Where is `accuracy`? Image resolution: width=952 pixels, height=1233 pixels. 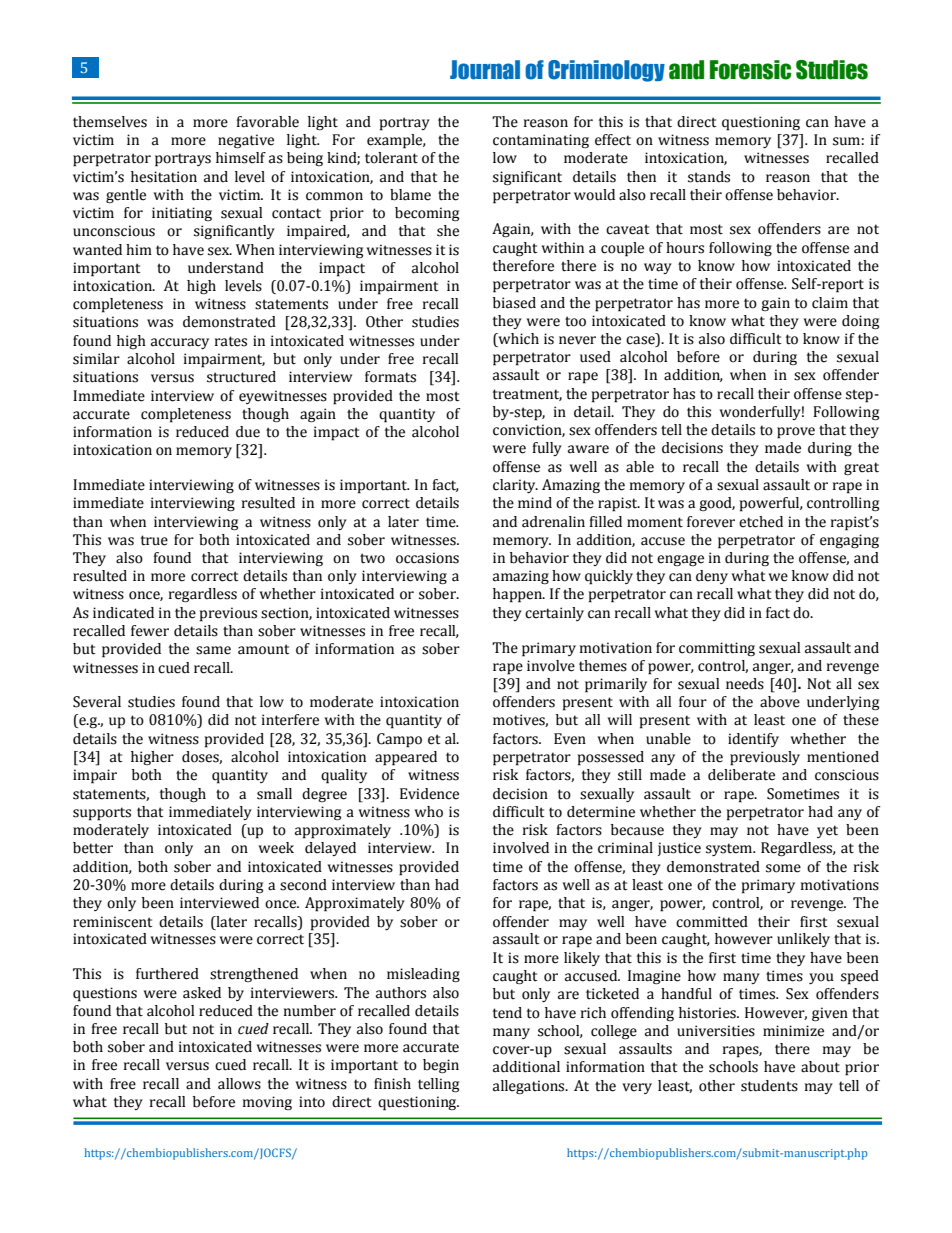 accuracy is located at coordinates (180, 343).
